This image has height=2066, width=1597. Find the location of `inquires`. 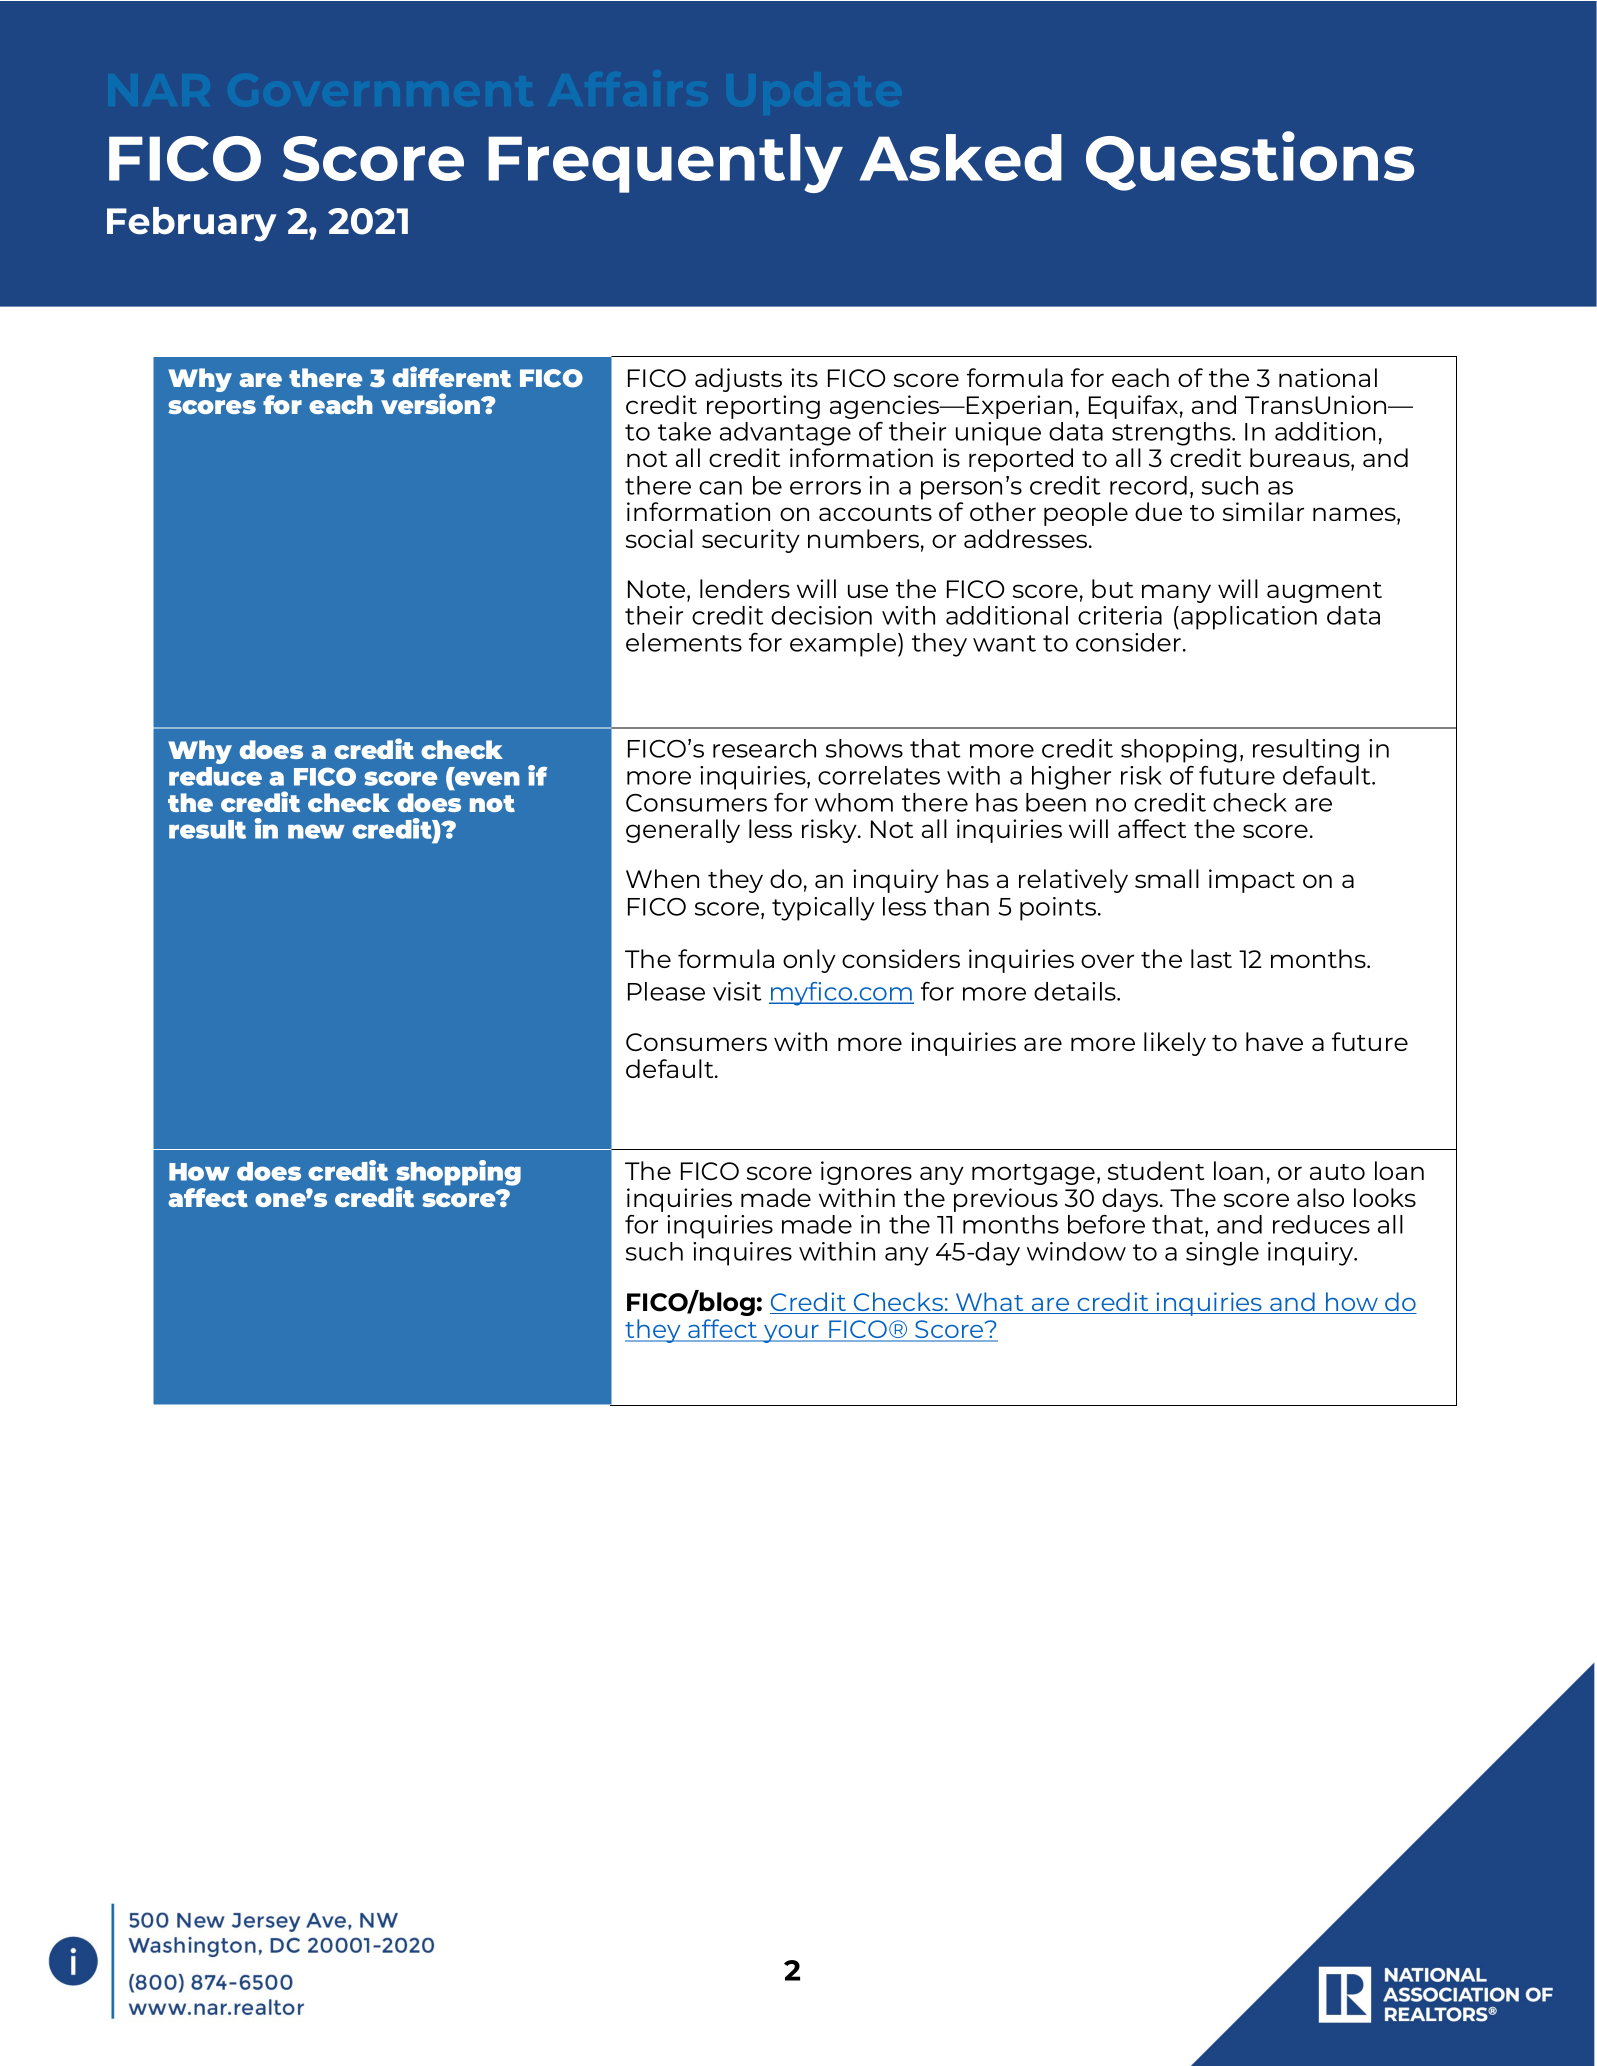

inquires is located at coordinates (742, 1254).
